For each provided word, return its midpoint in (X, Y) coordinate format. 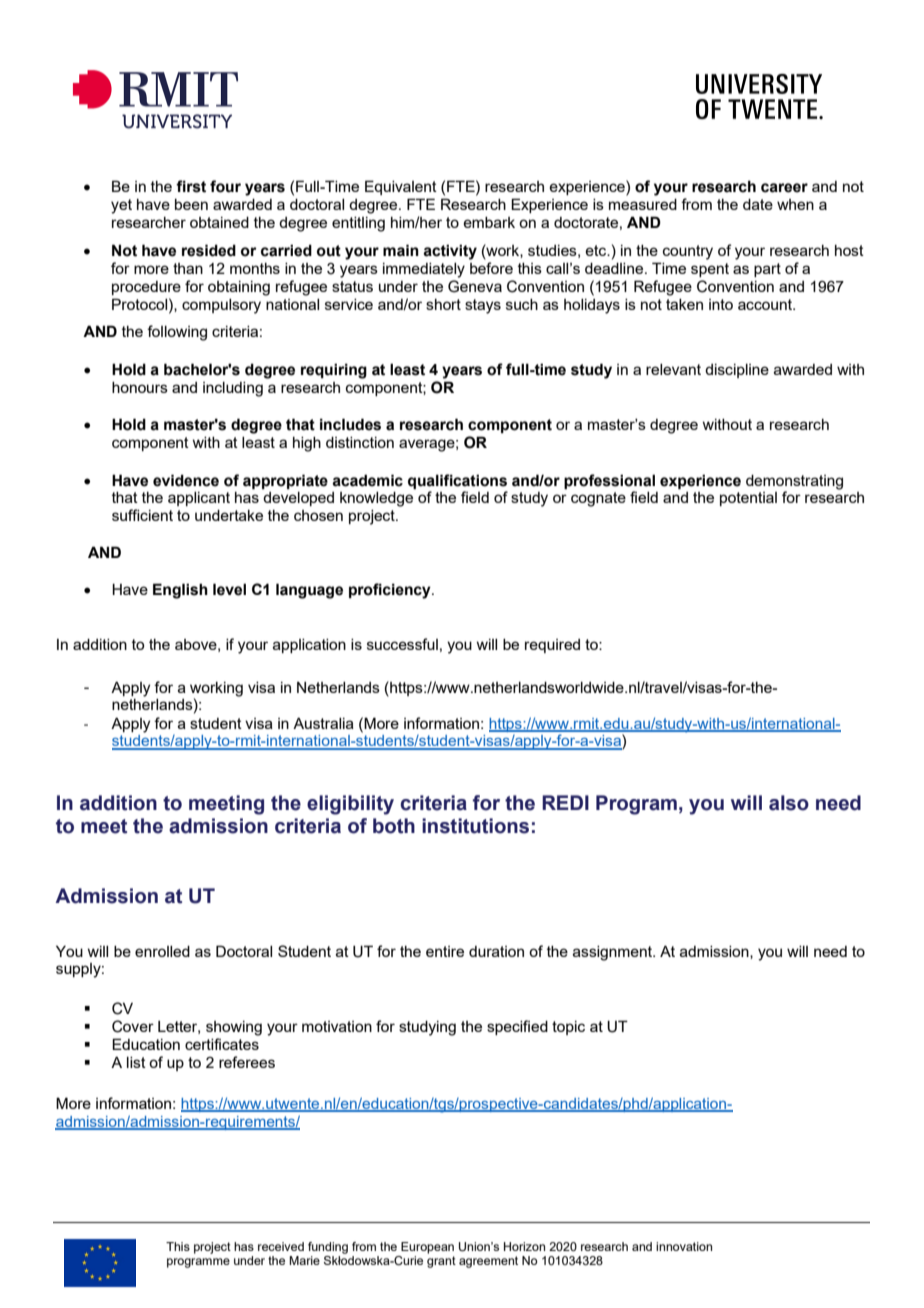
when (795, 204)
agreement (488, 1262)
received (281, 1246)
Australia (323, 723)
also (789, 803)
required (552, 646)
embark (489, 222)
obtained (219, 222)
